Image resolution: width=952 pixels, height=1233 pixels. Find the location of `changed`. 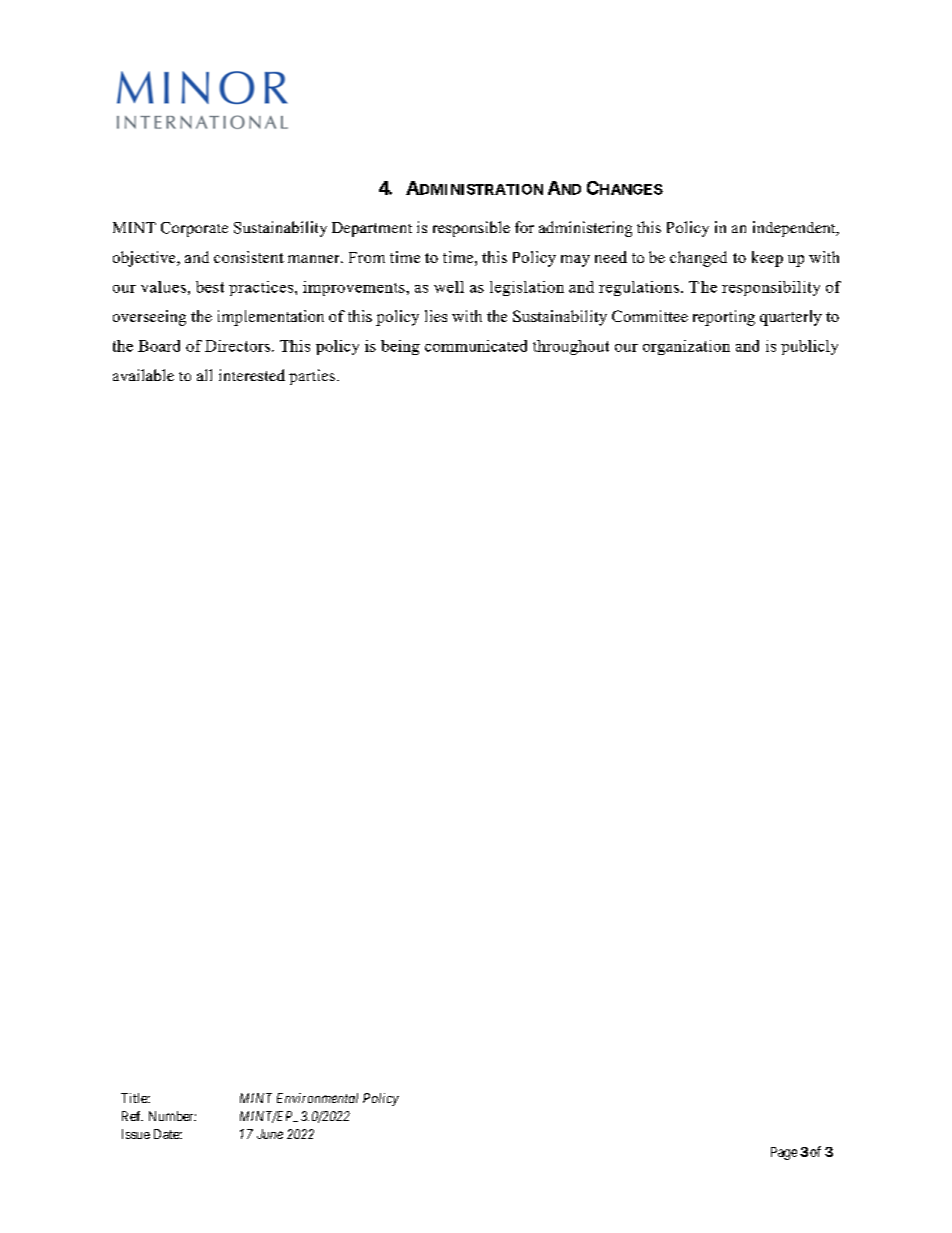

changed is located at coordinates (698, 259).
